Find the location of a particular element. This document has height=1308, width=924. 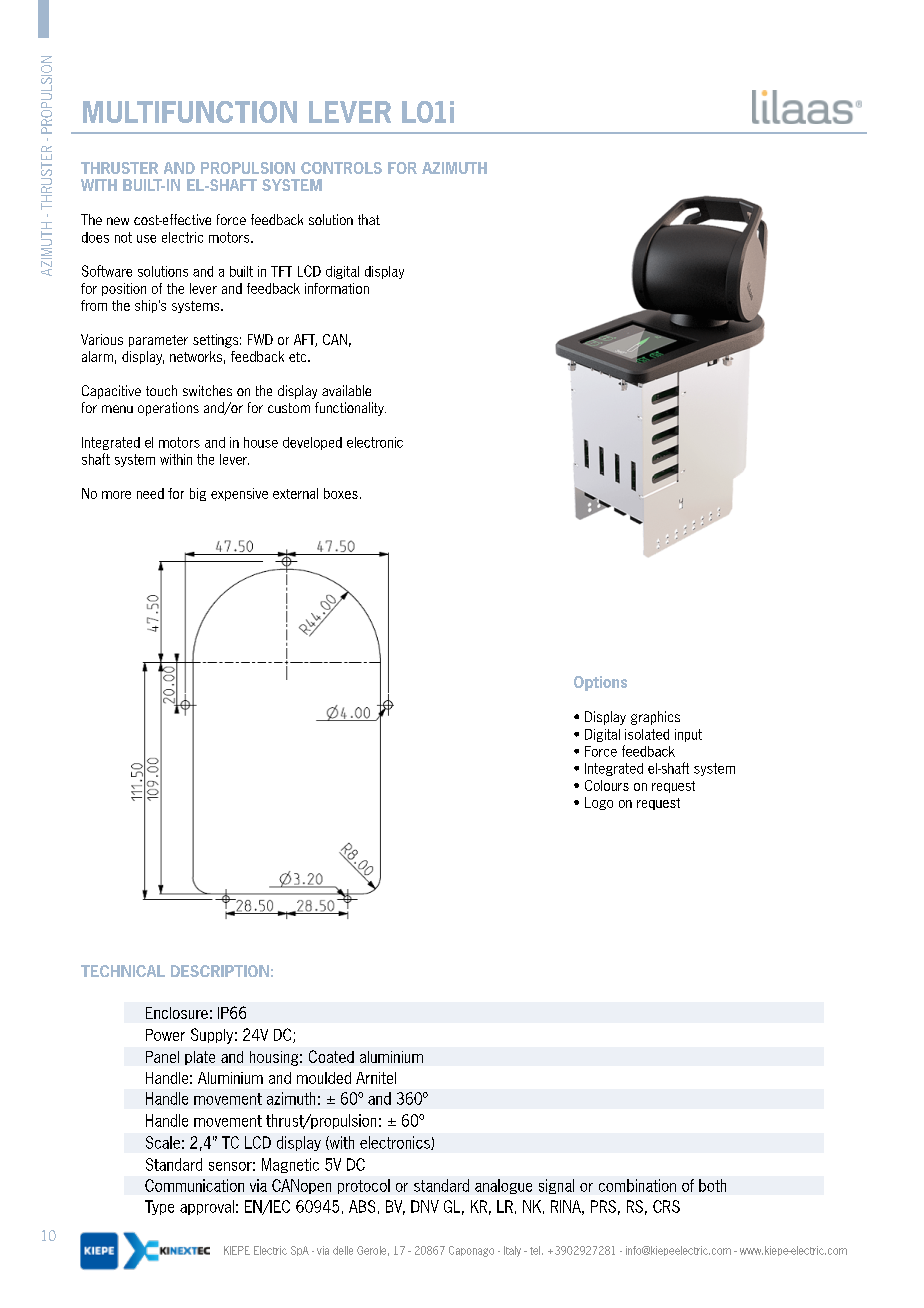

that is located at coordinates (369, 219).
